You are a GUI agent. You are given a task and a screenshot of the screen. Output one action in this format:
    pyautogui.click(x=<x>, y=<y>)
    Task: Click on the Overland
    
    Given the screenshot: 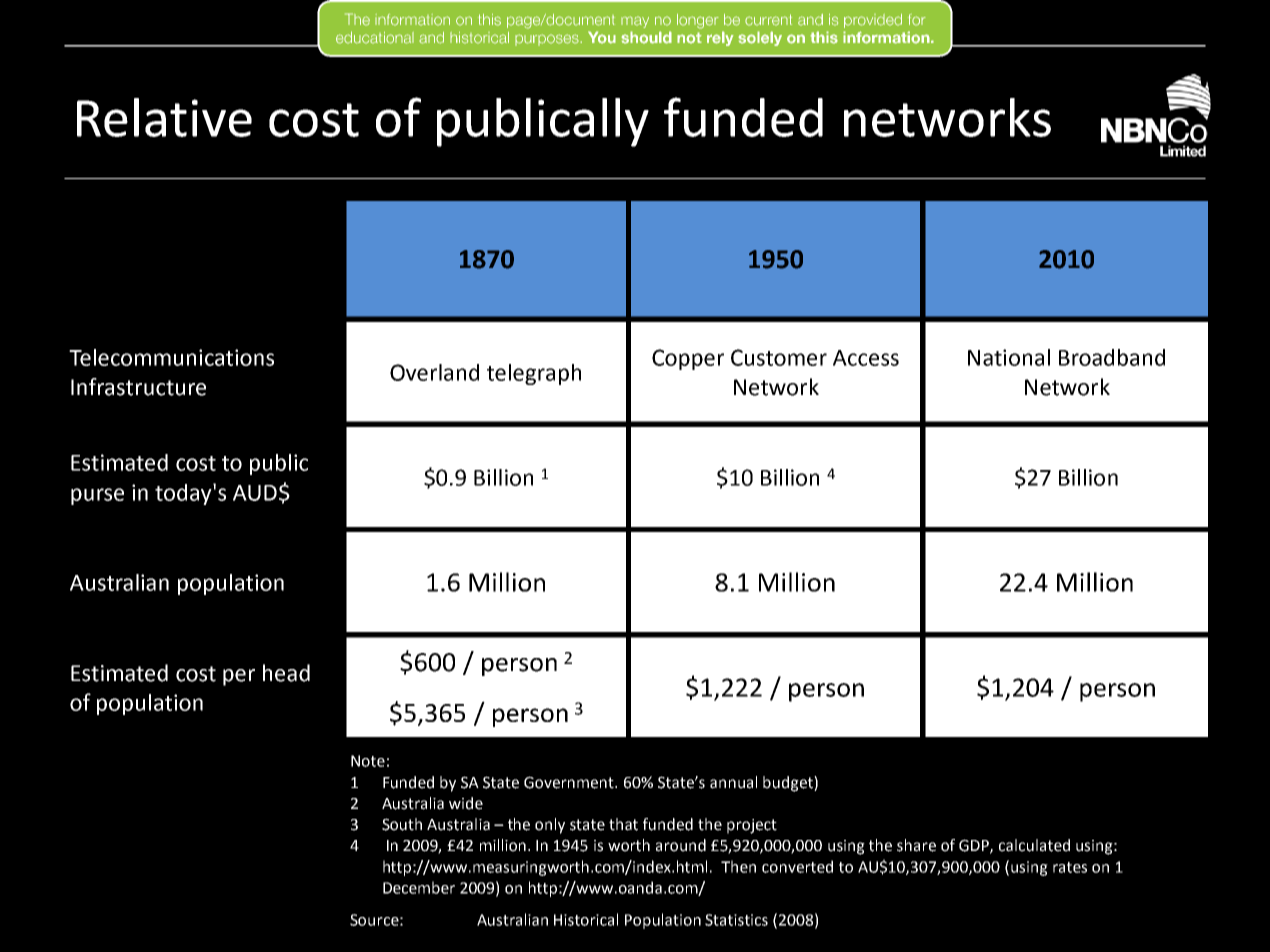 What is the action you would take?
    pyautogui.click(x=434, y=372)
